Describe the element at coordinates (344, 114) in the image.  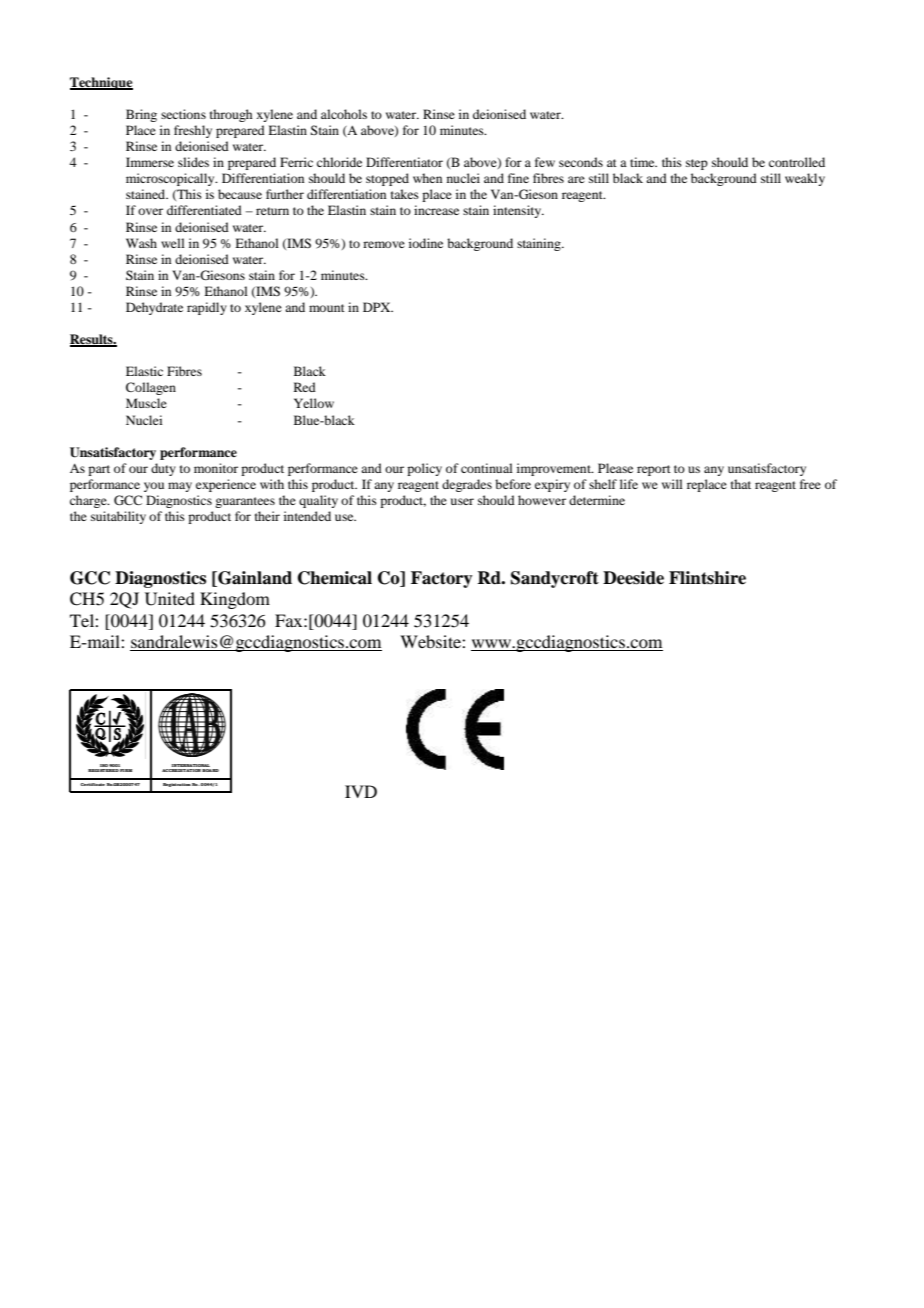
I see `alcohols` at that location.
